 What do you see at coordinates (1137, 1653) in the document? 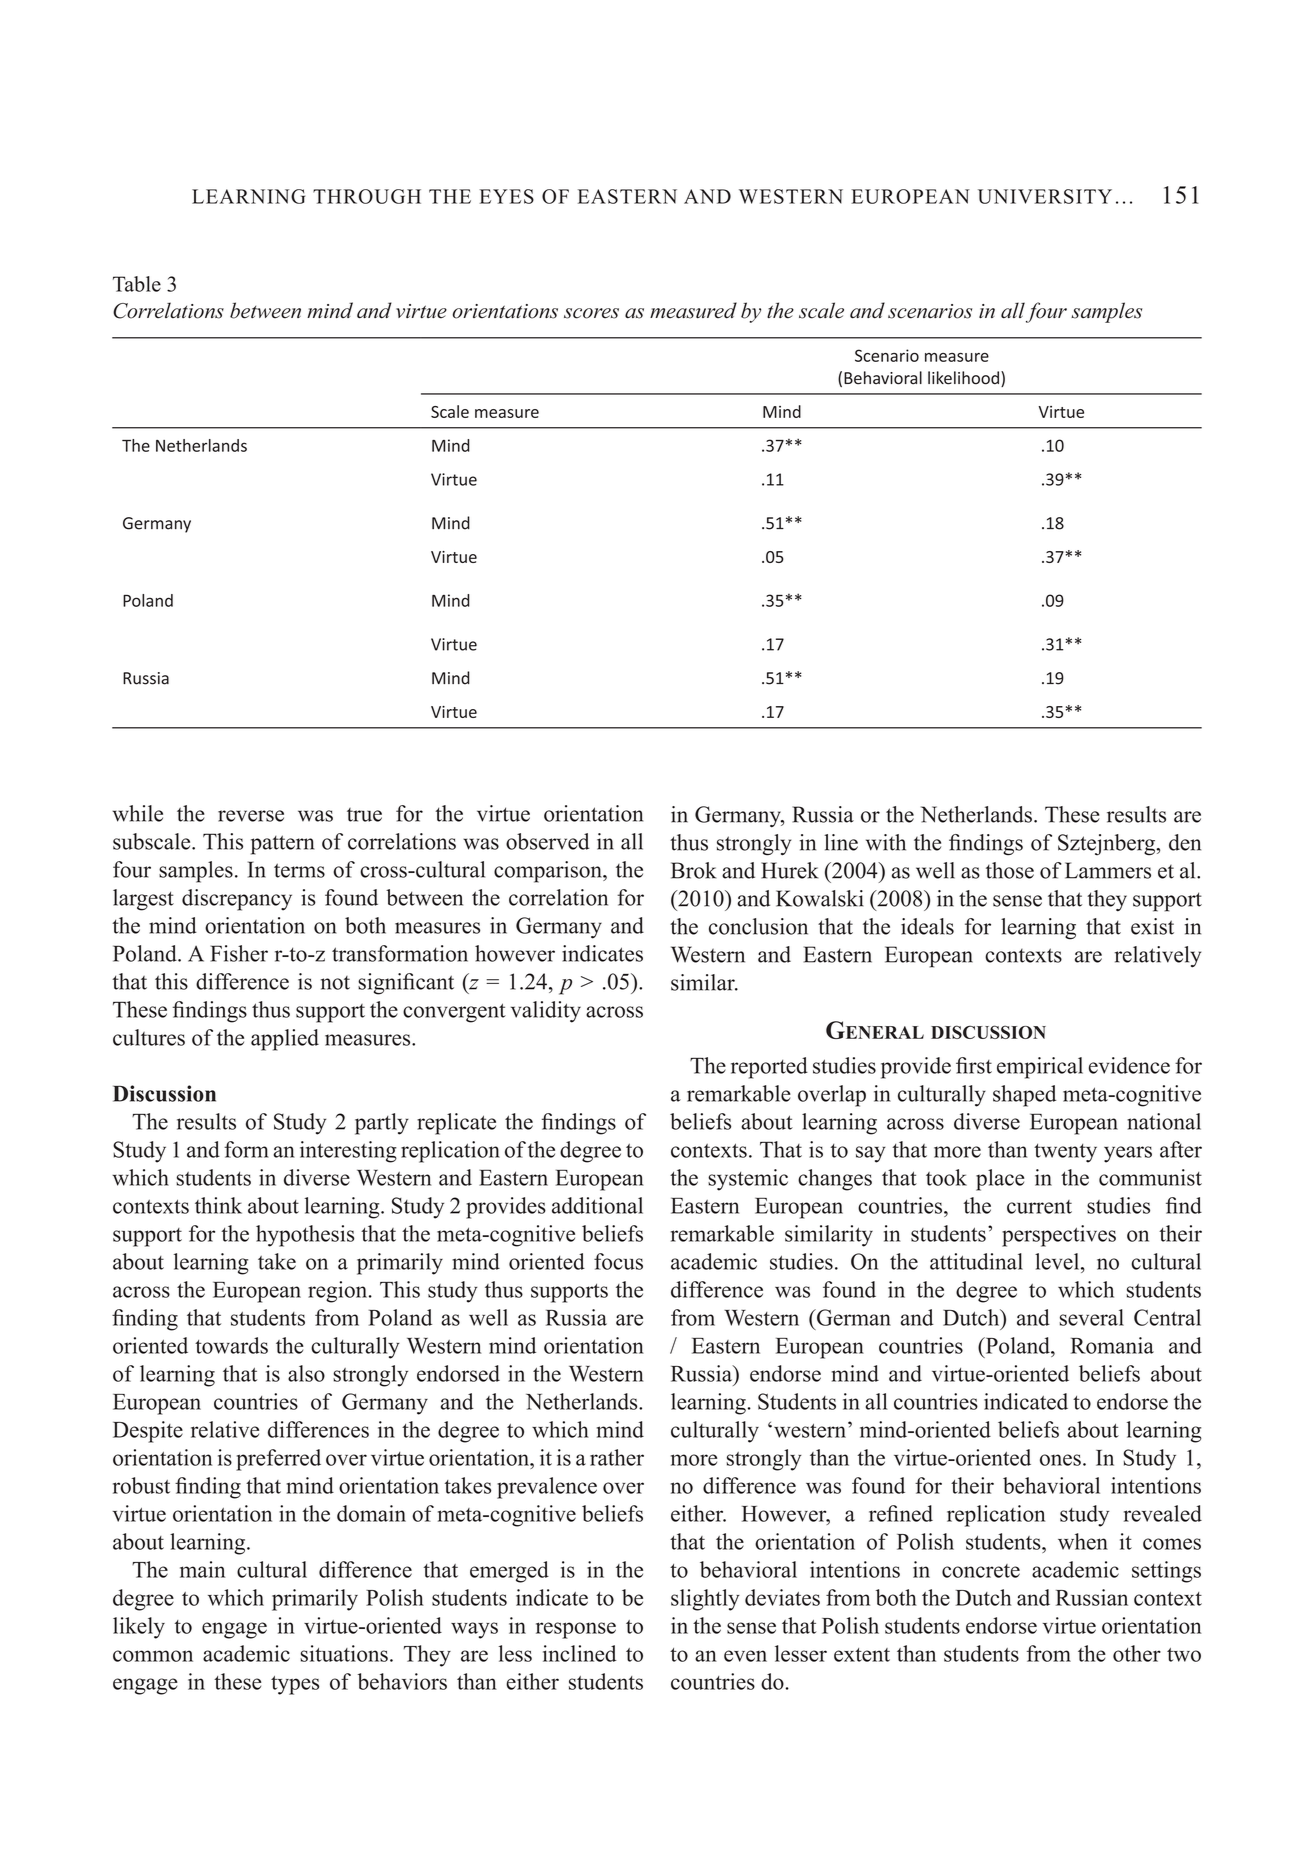
I see `other` at bounding box center [1137, 1653].
